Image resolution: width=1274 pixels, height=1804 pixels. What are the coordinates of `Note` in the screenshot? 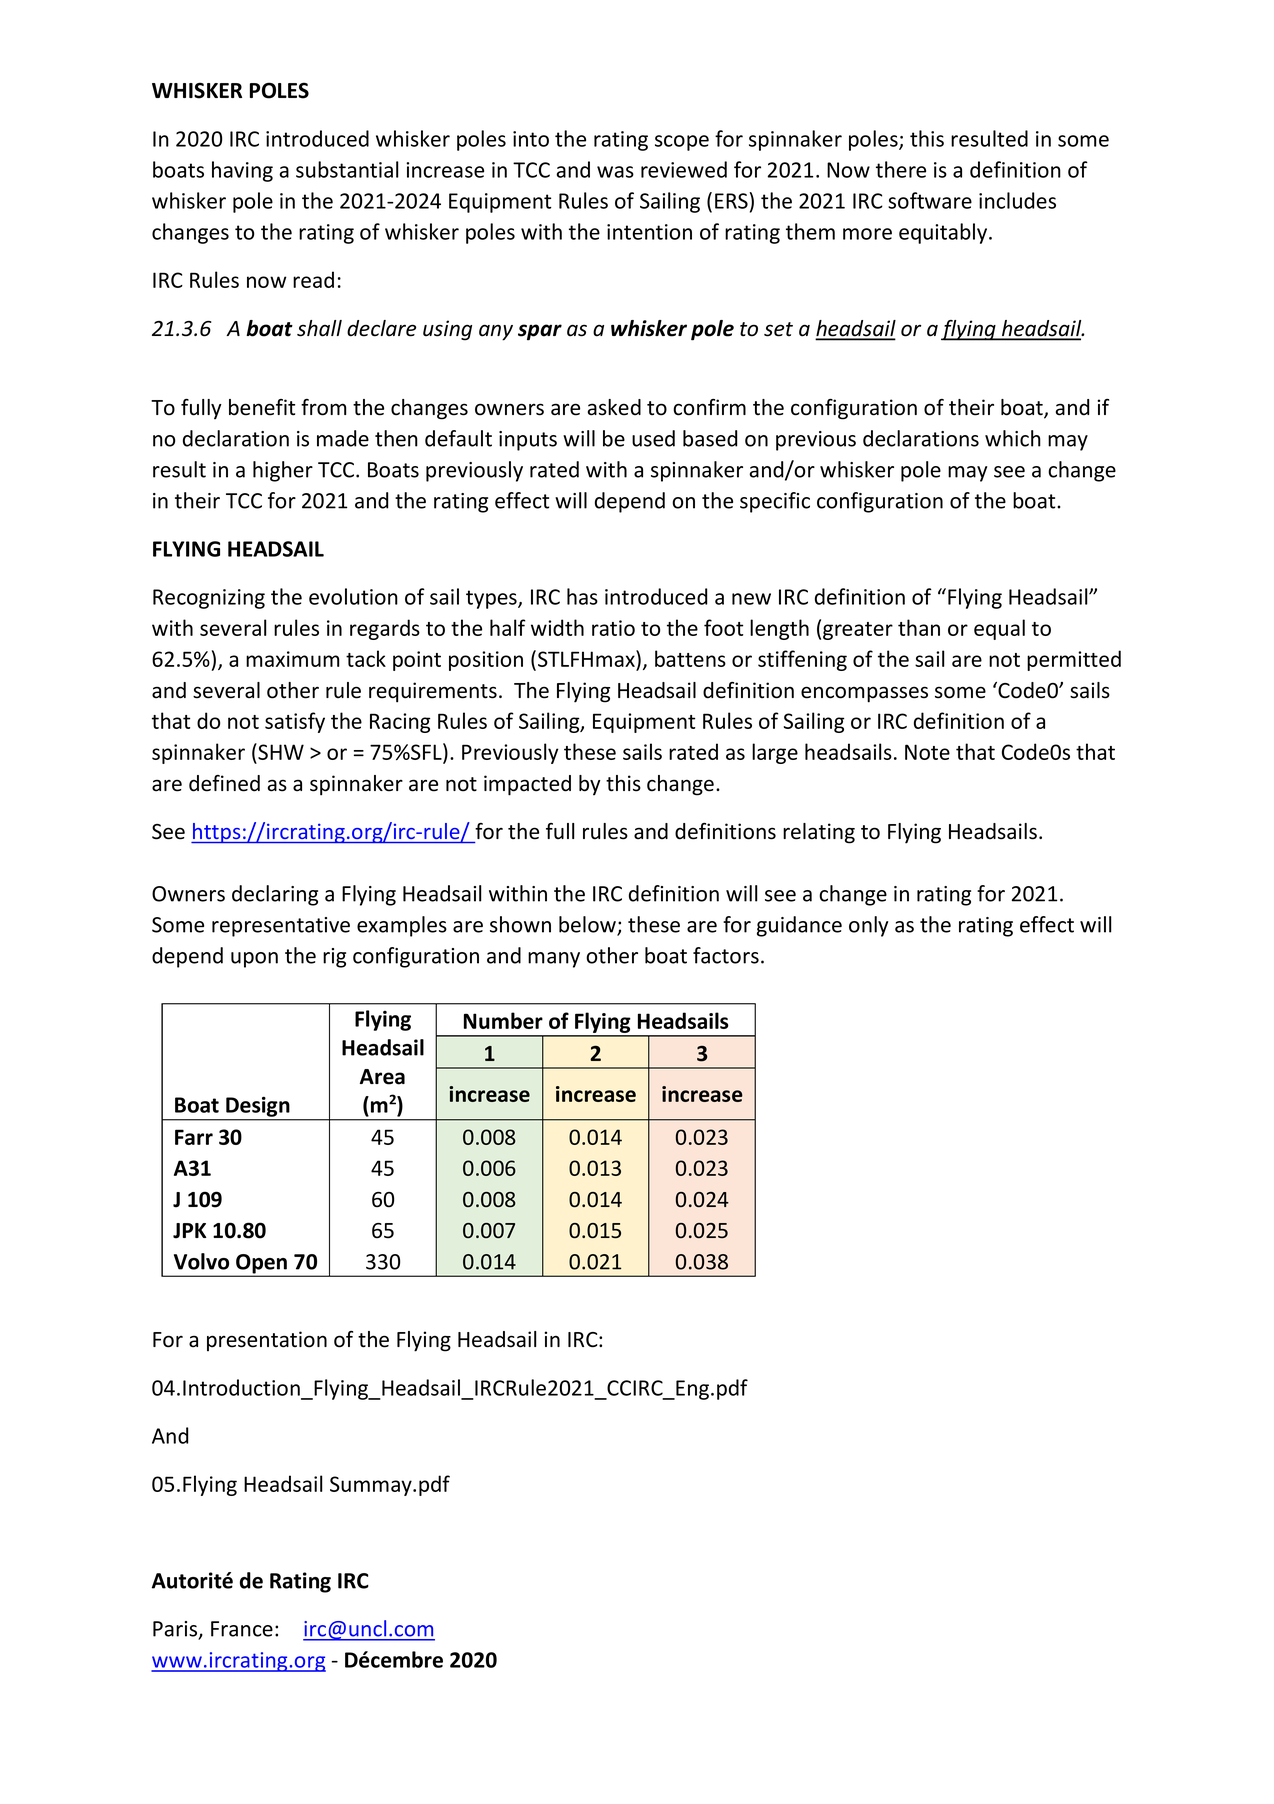 It's located at (927, 752).
